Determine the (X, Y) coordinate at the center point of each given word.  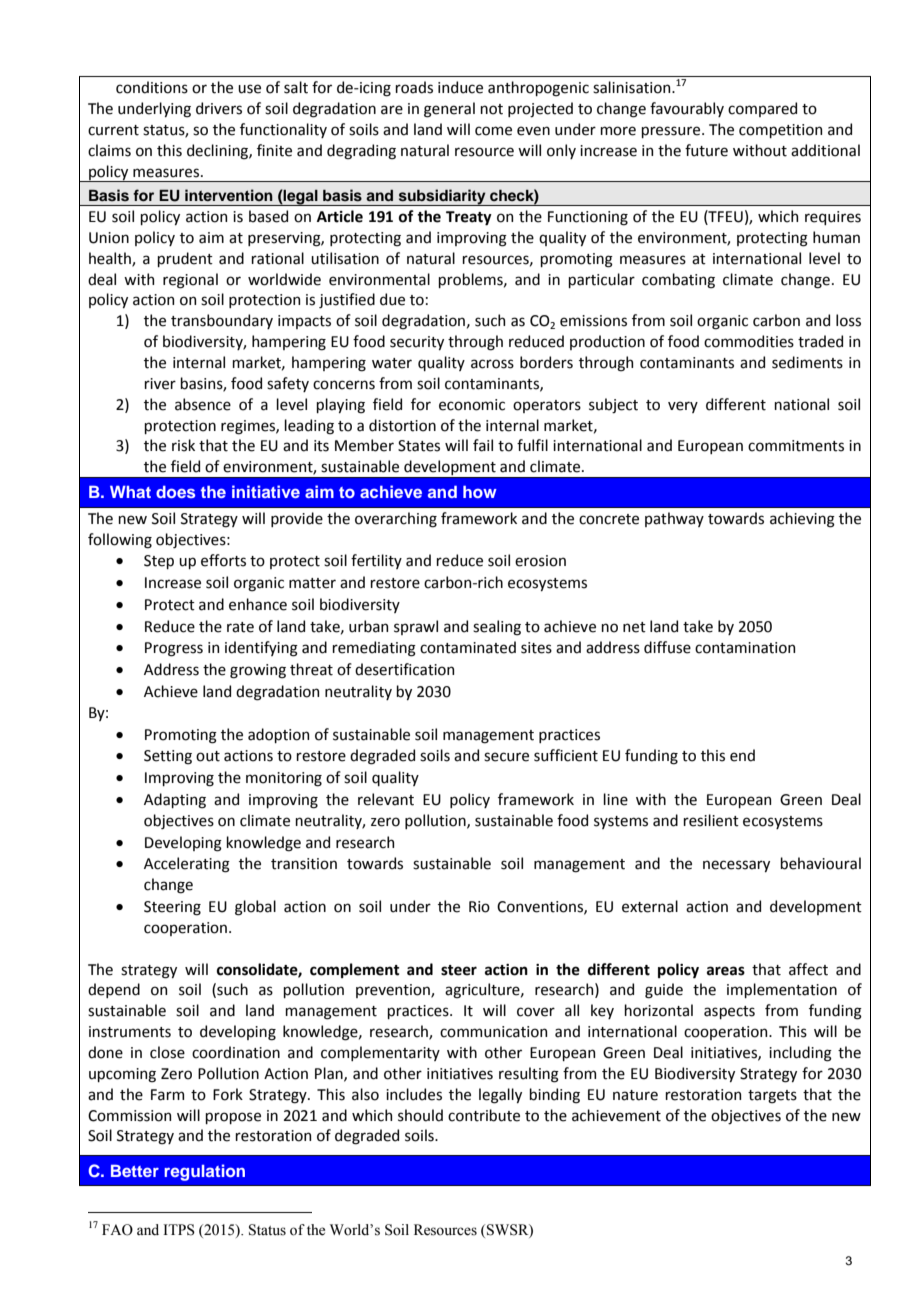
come (493, 131)
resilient (711, 820)
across (492, 364)
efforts (223, 560)
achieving (802, 520)
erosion (540, 561)
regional (190, 281)
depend (114, 990)
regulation (204, 1172)
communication (493, 1032)
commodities (749, 341)
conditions (152, 87)
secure (506, 757)
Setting (168, 757)
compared (762, 109)
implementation (782, 990)
